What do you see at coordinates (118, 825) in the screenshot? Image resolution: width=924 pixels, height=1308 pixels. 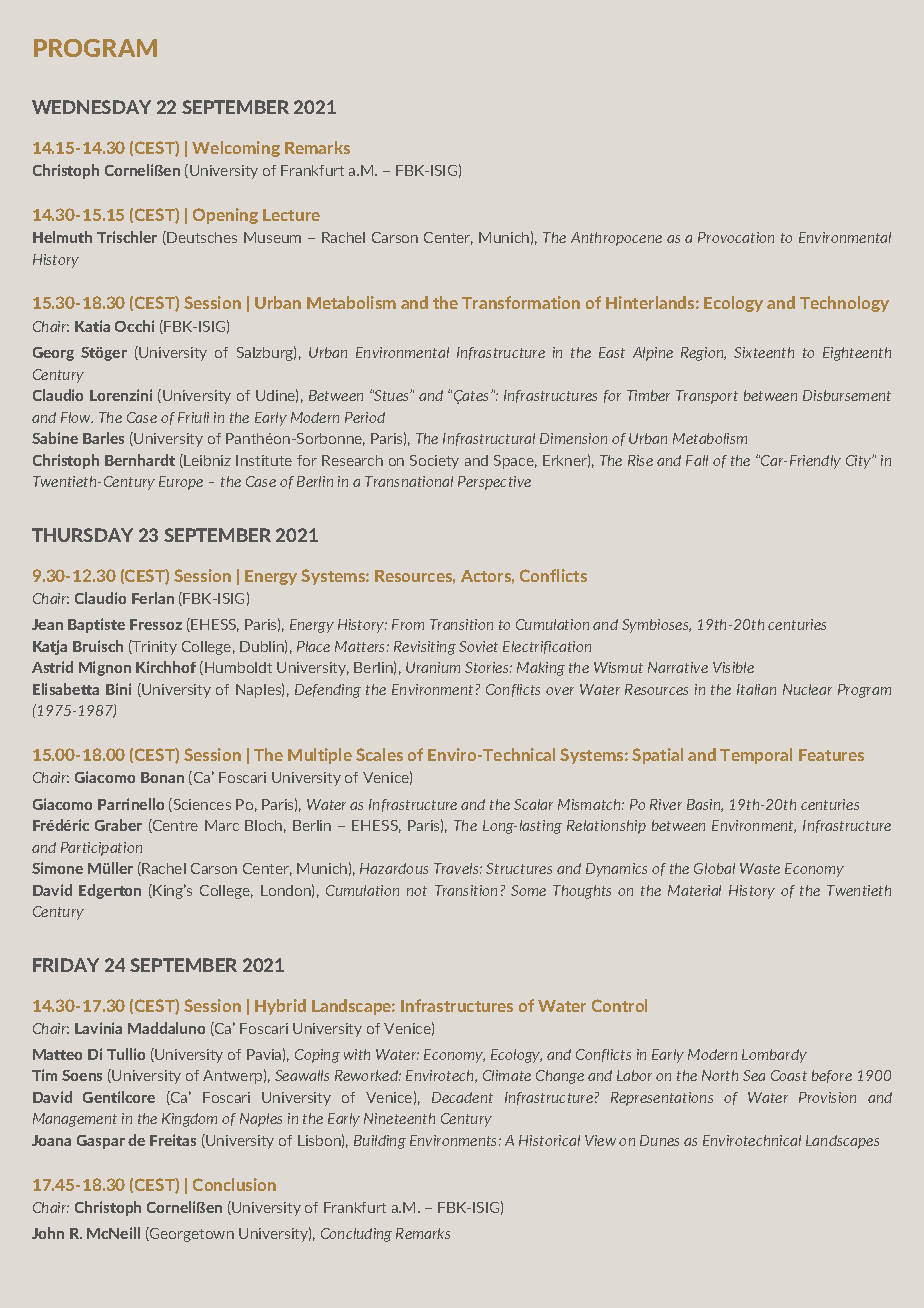 I see `Graber` at bounding box center [118, 825].
